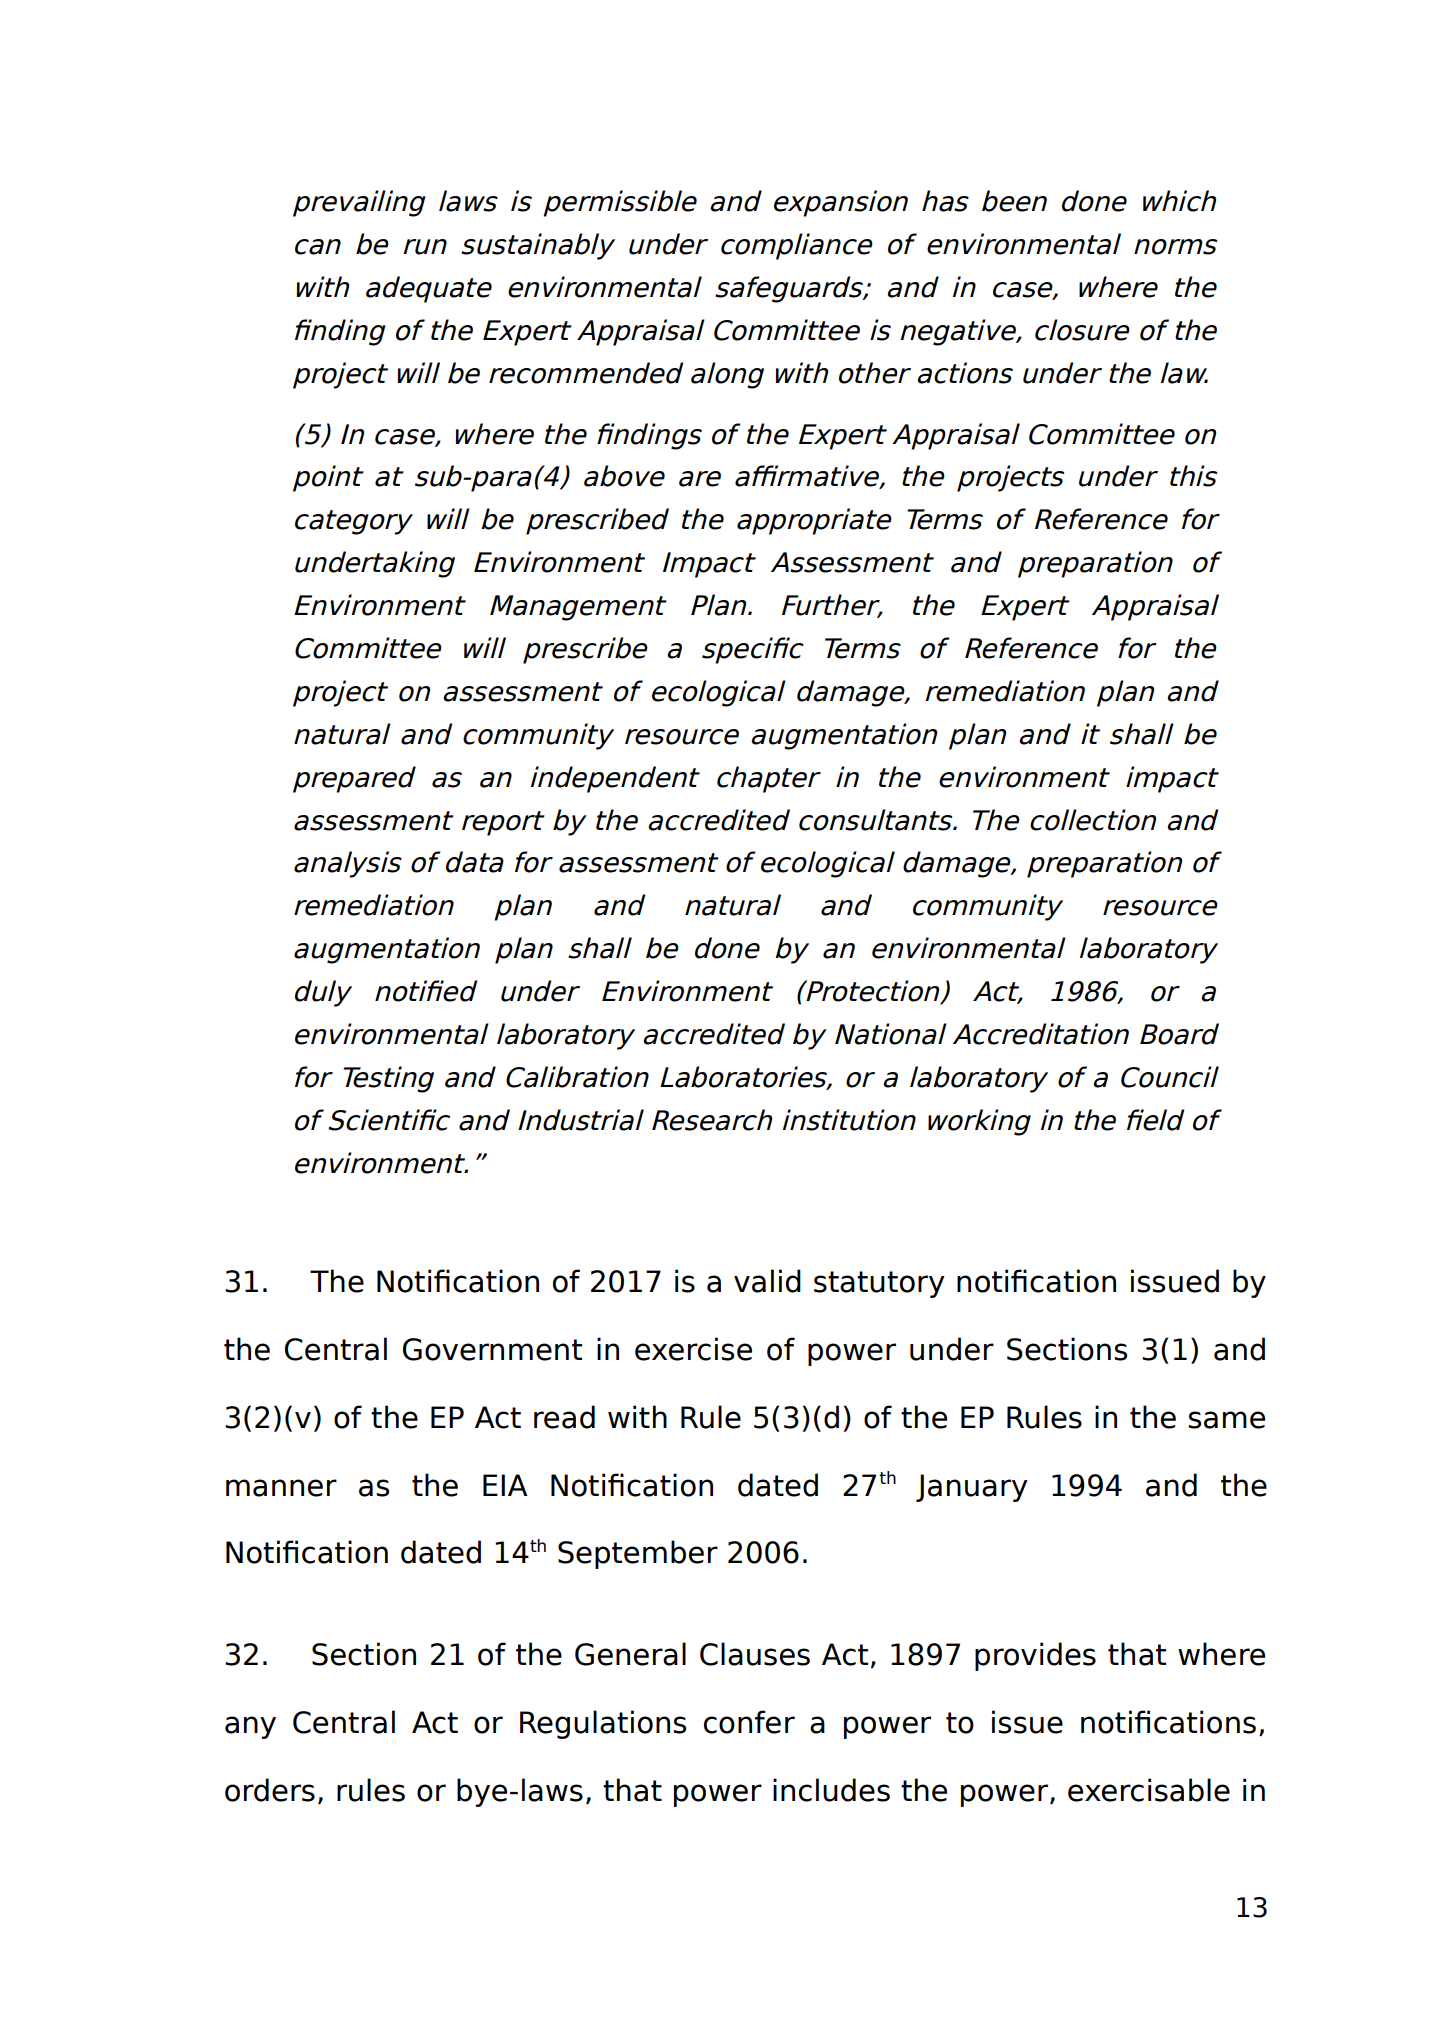  Describe the element at coordinates (281, 1488) in the screenshot. I see `manner` at that location.
